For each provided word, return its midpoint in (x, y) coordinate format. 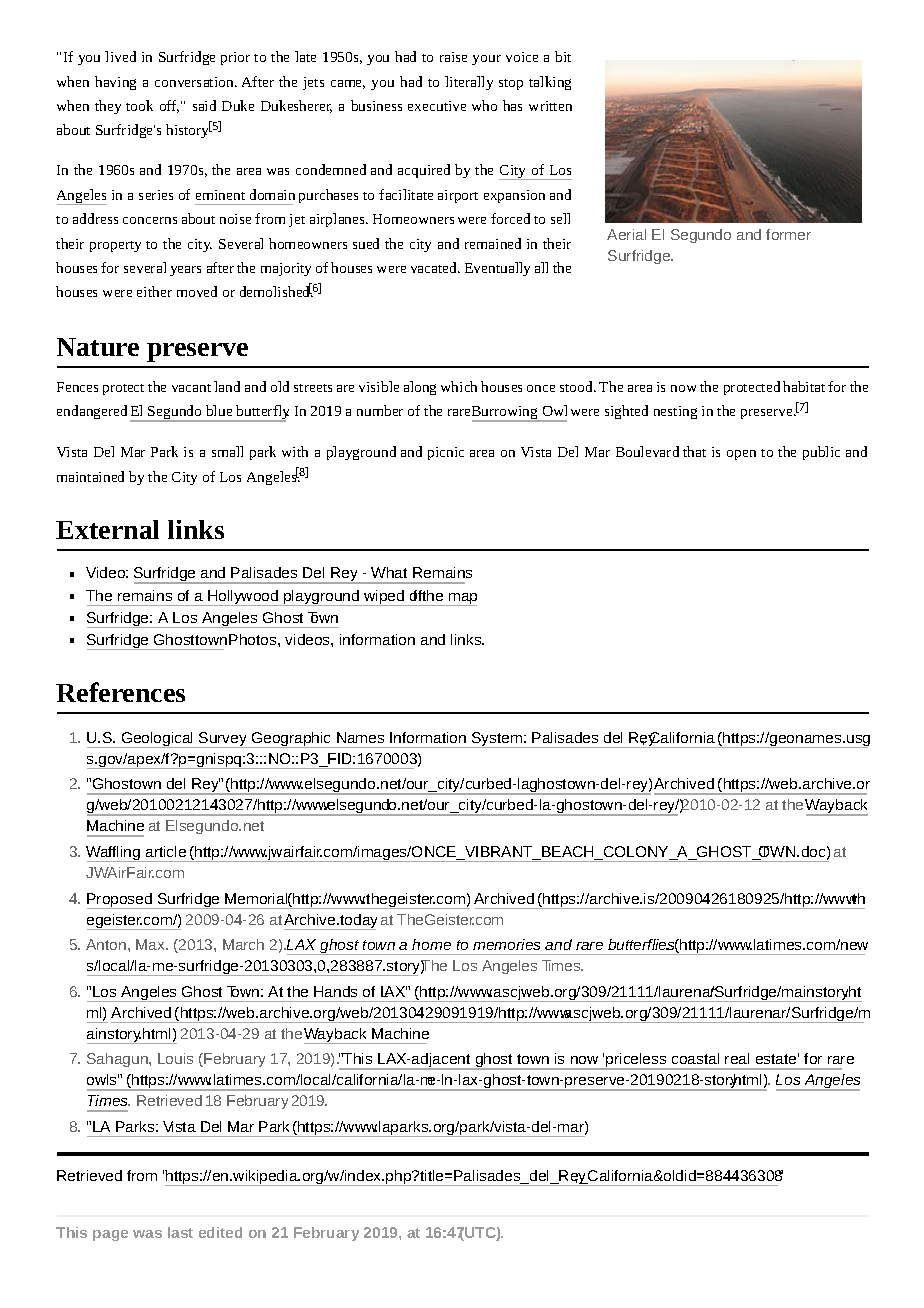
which (459, 386)
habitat (804, 386)
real (737, 1058)
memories (506, 944)
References (120, 692)
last (180, 1232)
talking (550, 83)
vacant (191, 388)
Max (151, 944)
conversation (195, 82)
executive (437, 106)
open (741, 455)
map (462, 599)
